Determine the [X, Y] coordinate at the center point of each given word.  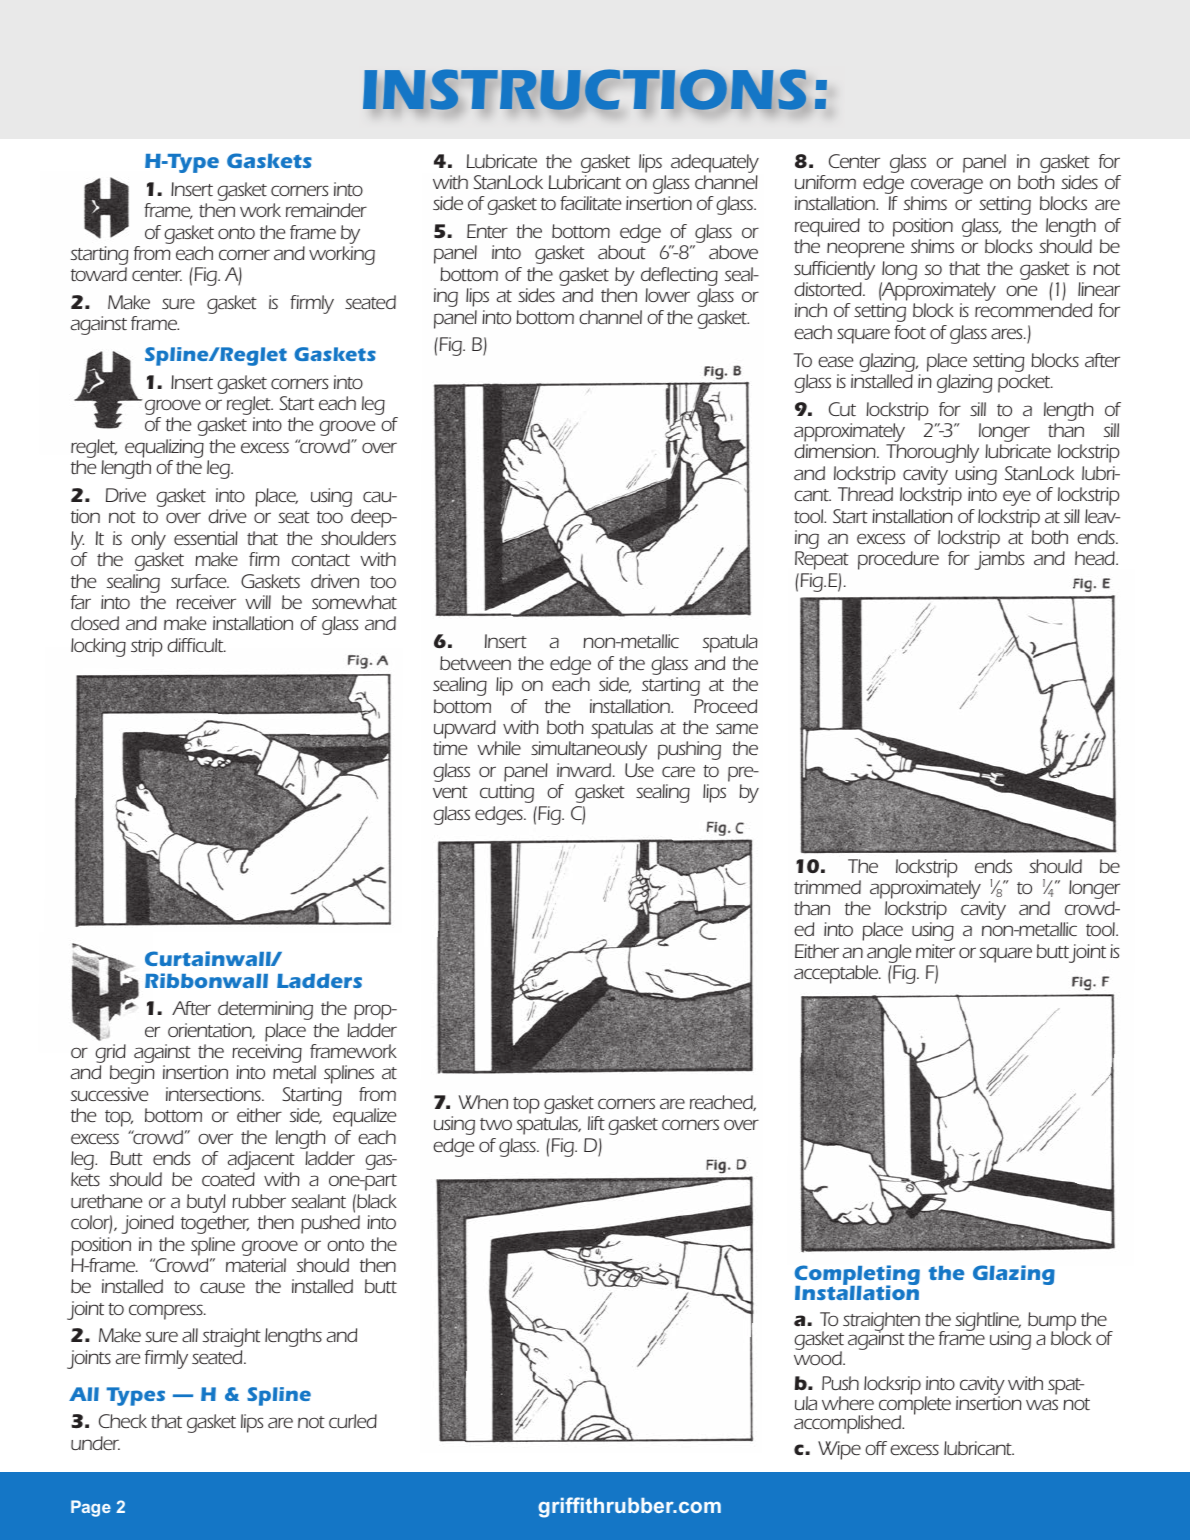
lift [596, 1123]
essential [206, 538]
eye [1017, 498]
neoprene [865, 250]
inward [585, 770]
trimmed [827, 887]
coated [228, 1179]
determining [265, 1010]
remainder [326, 210]
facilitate [590, 203]
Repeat [822, 560]
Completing [857, 1276]
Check [123, 1421]
